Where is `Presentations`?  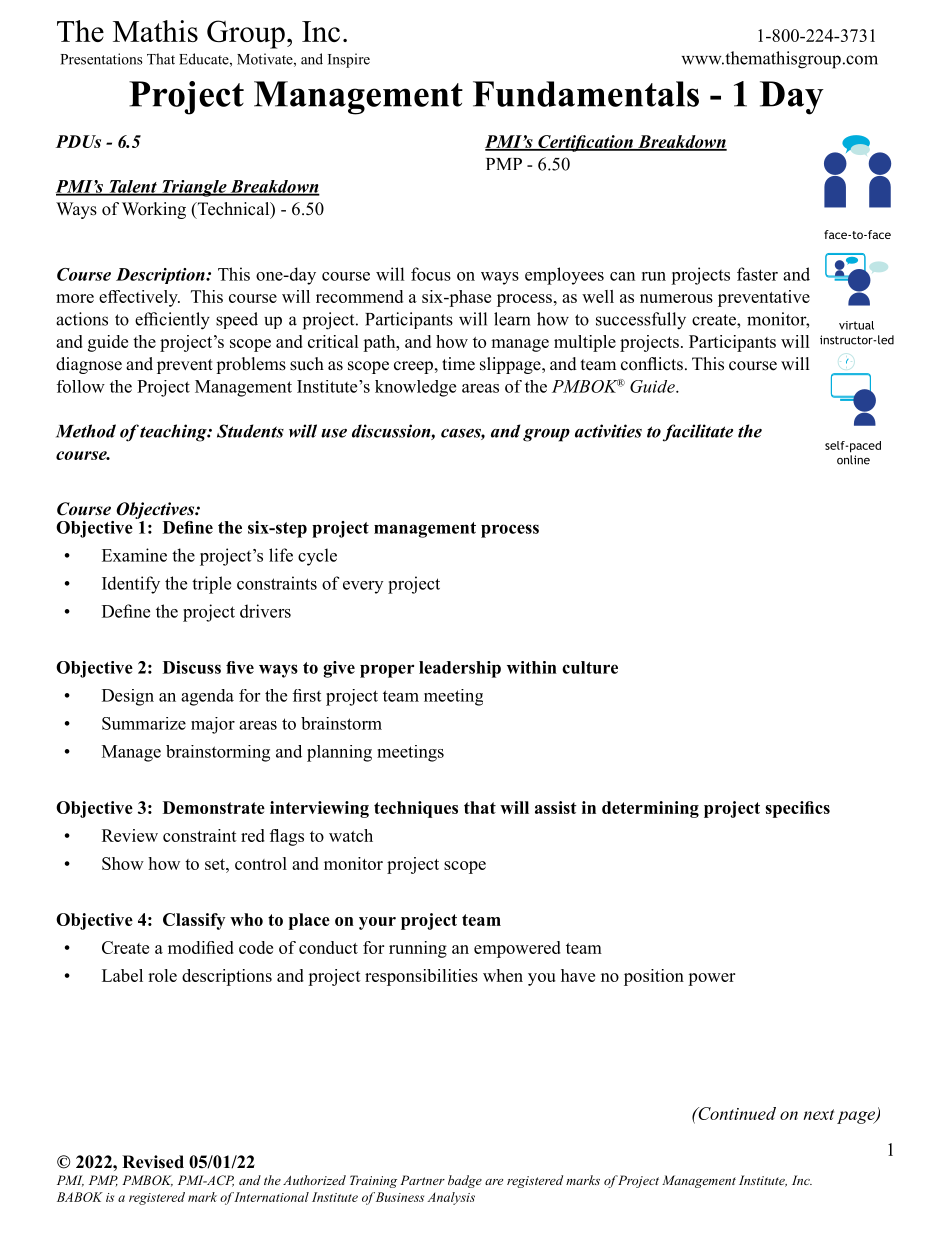 Presentations is located at coordinates (102, 59).
